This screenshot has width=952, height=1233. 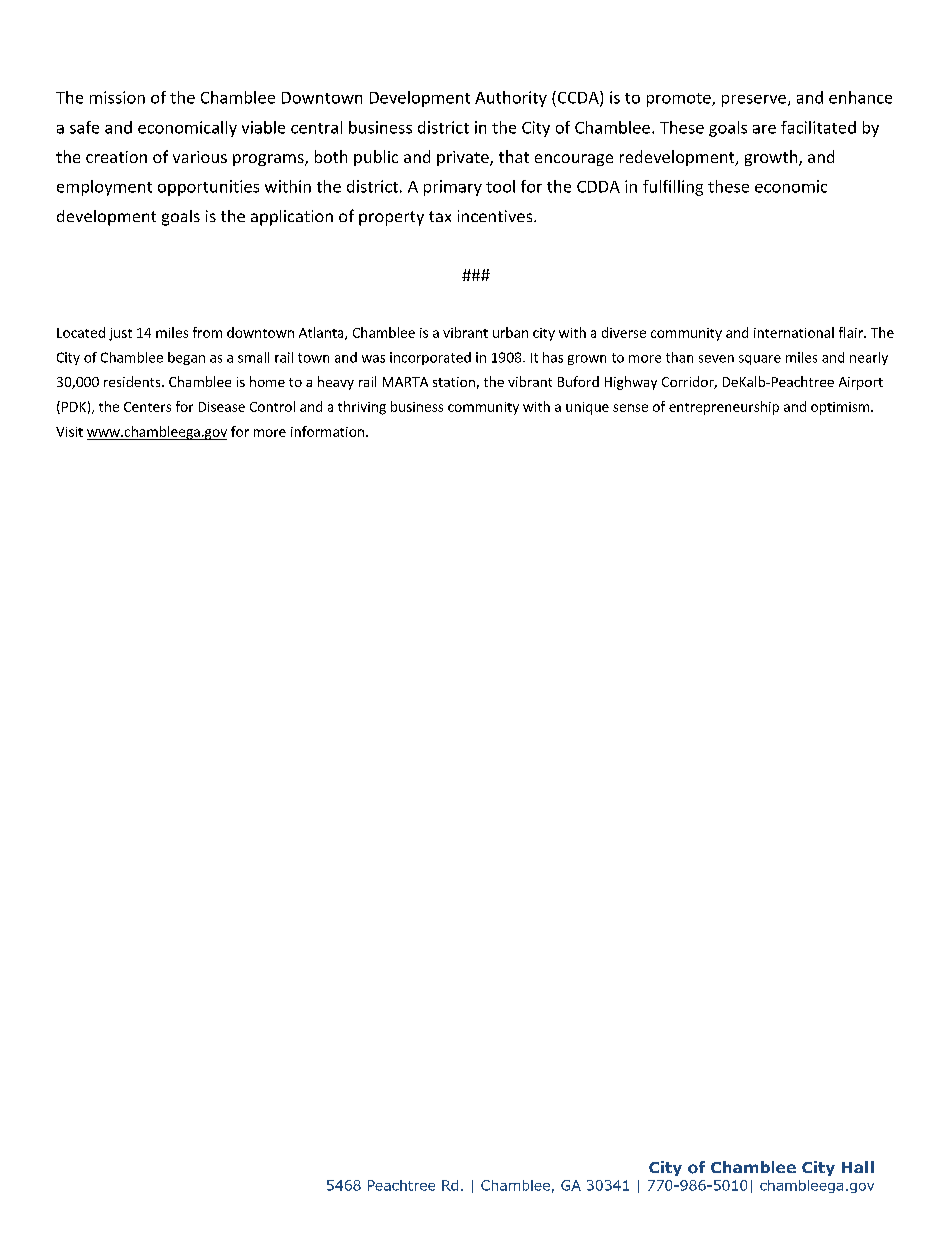 I want to click on Visit, so click(x=69, y=432).
